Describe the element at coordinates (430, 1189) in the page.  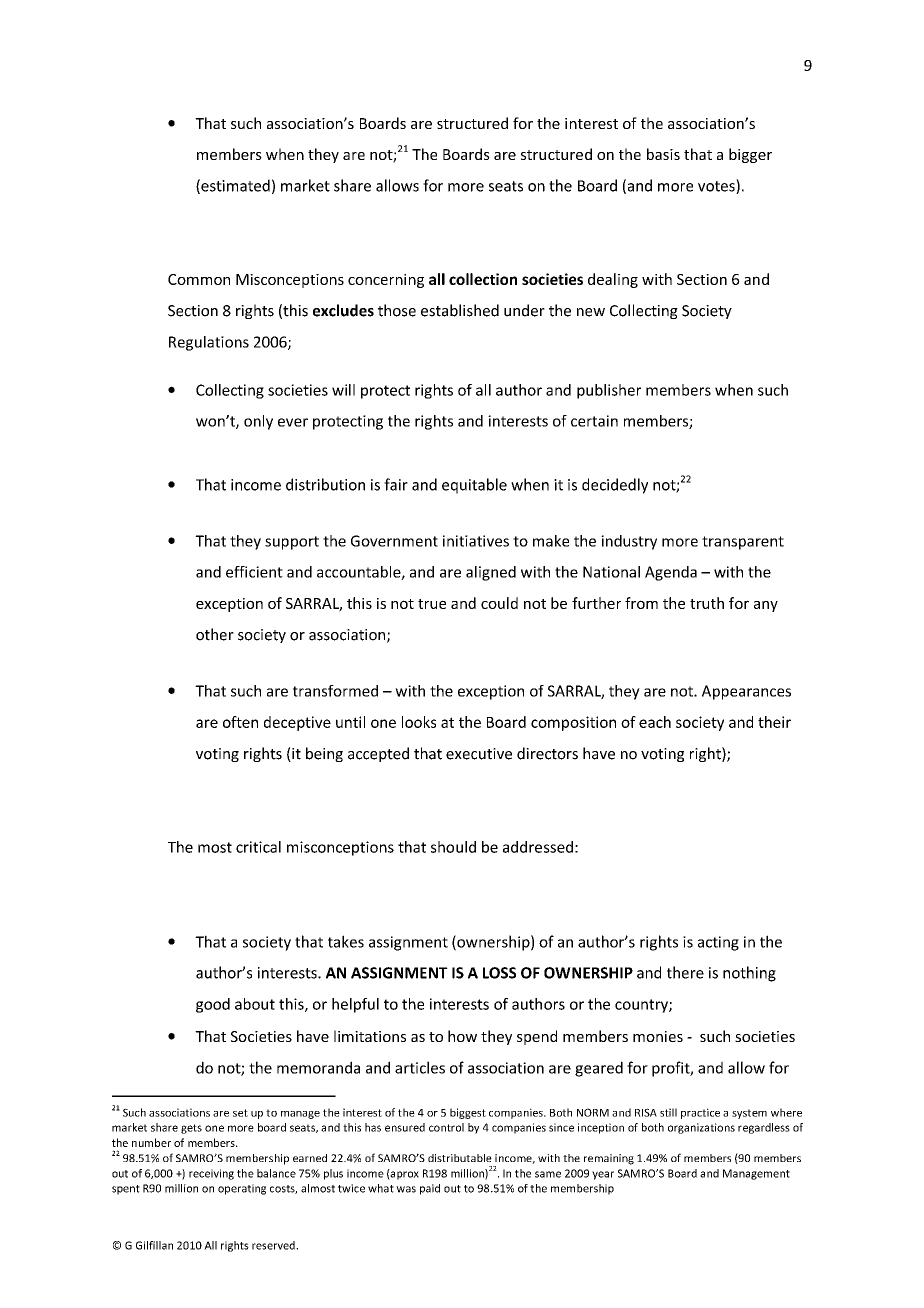
I see `paid` at that location.
